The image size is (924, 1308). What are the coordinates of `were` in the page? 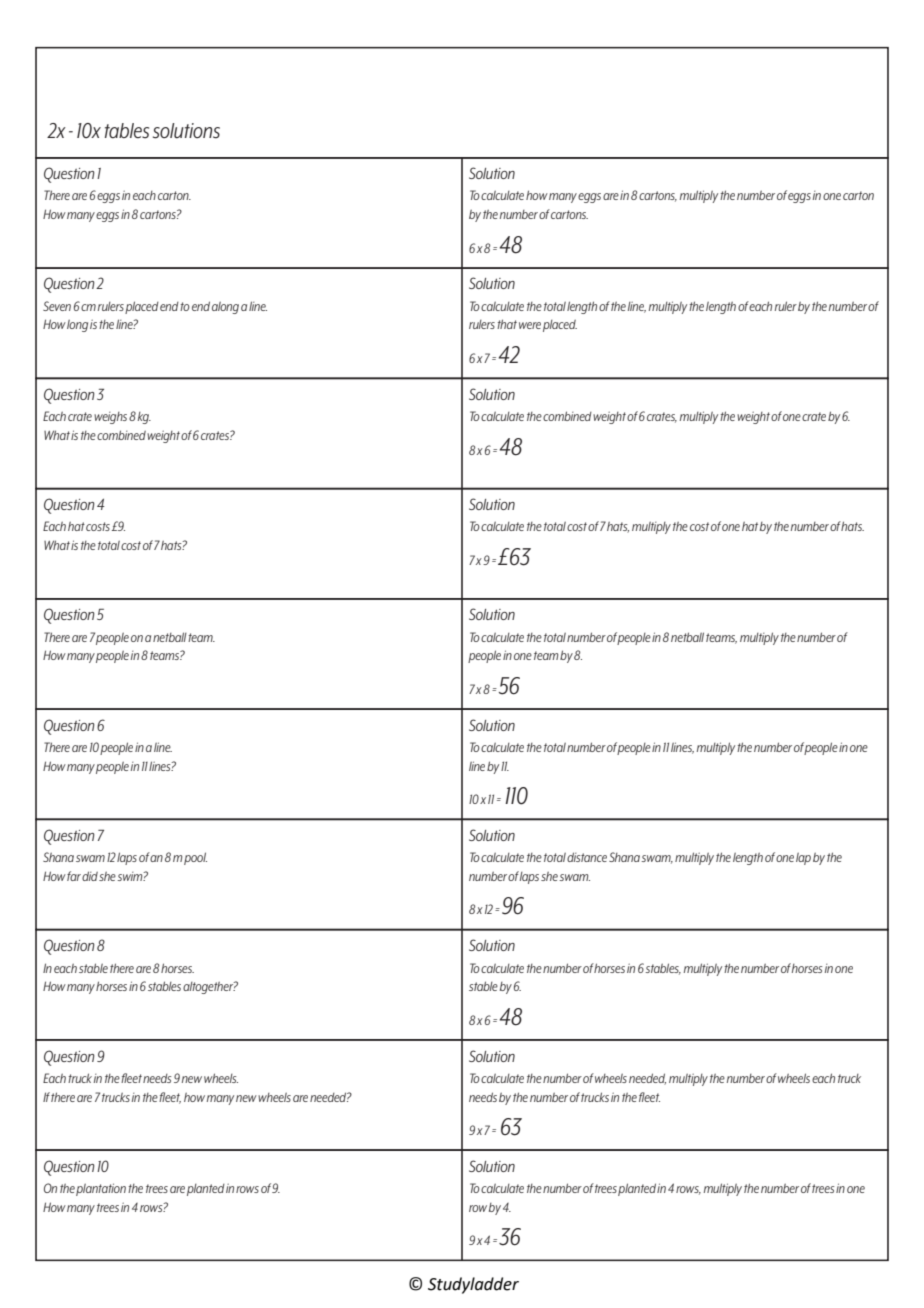 It's located at (530, 325).
